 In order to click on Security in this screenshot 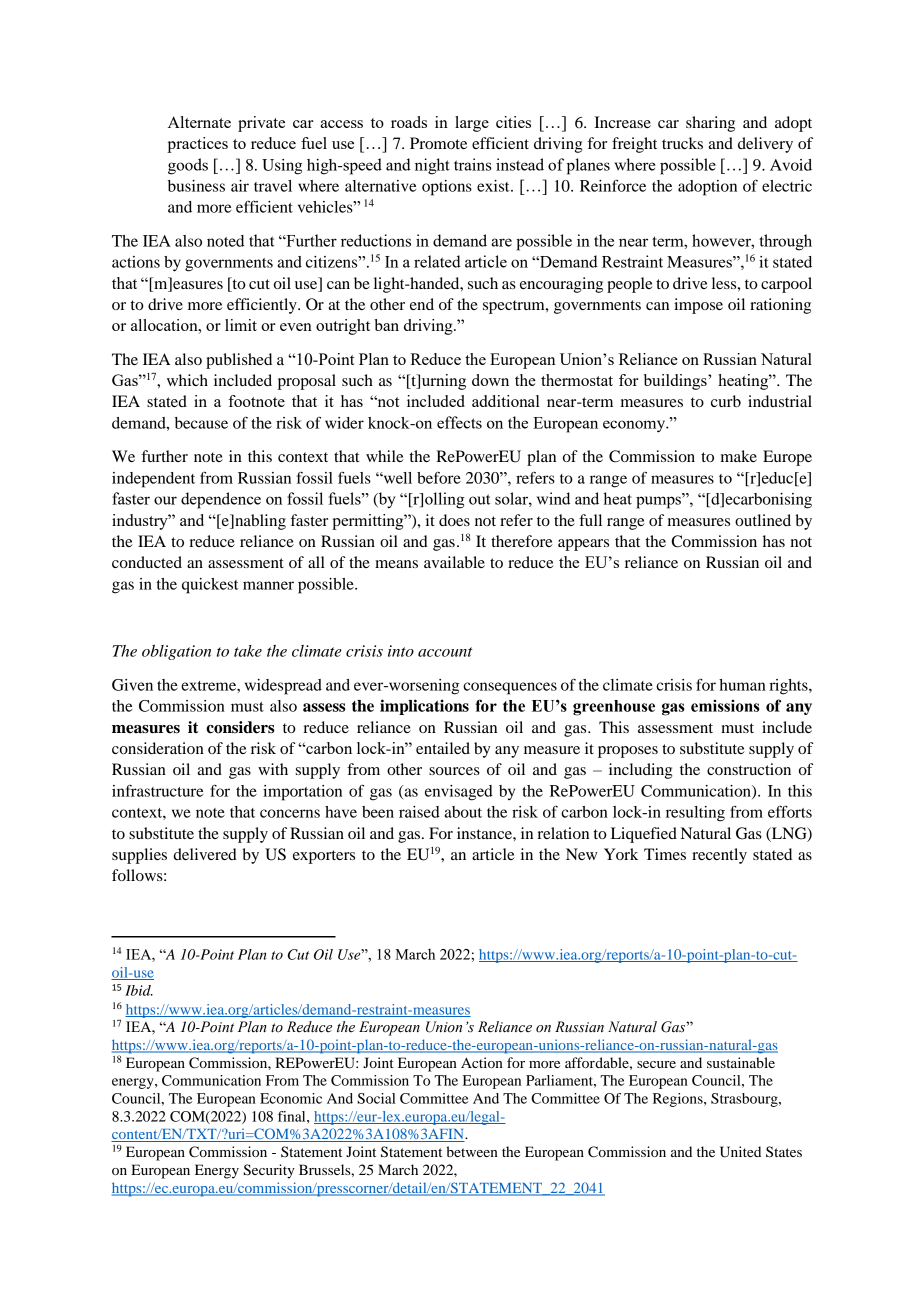, I will do `click(269, 1171)`.
